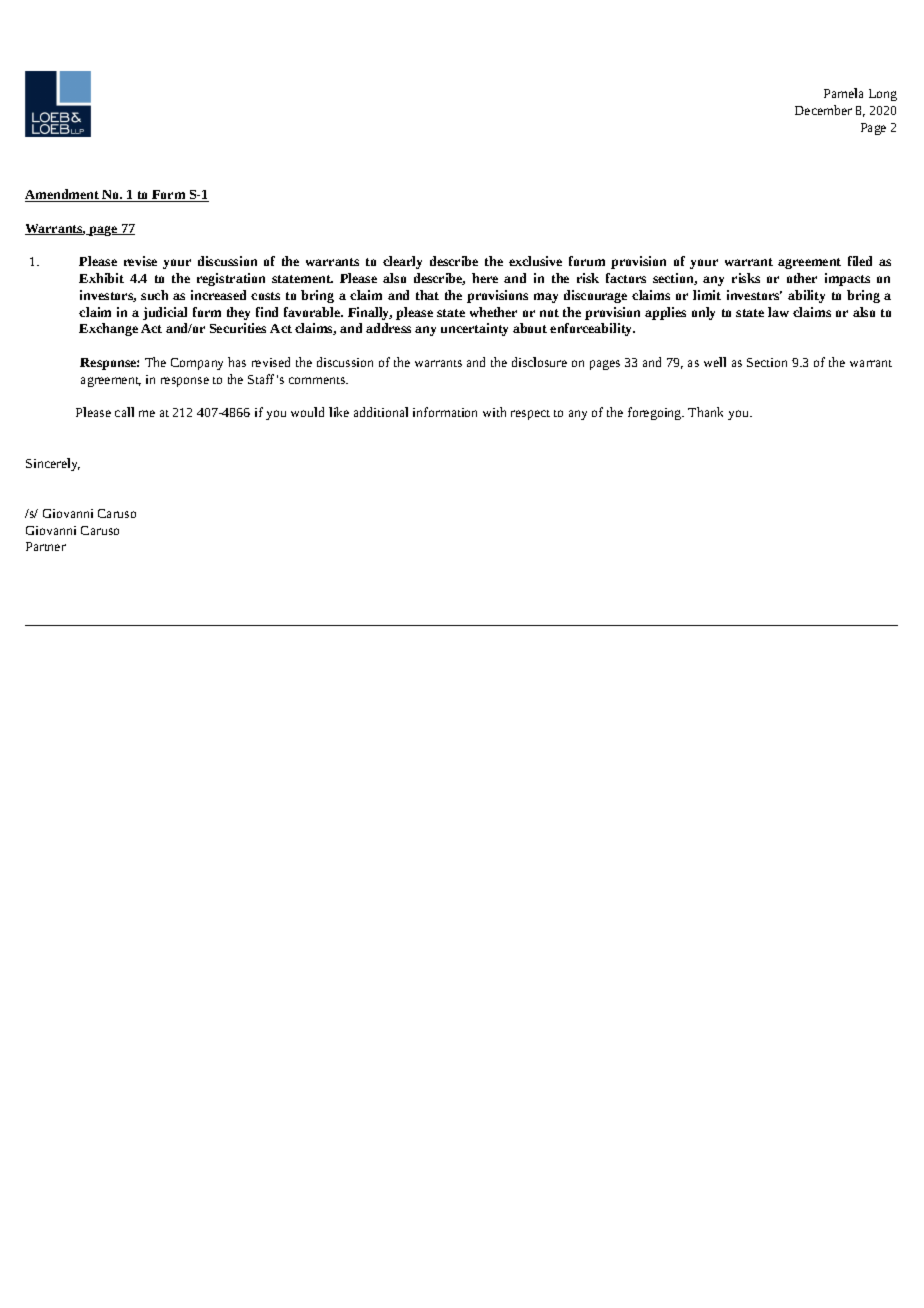 The width and height of the screenshot is (924, 1308). What do you see at coordinates (485, 278) in the screenshot?
I see `here` at bounding box center [485, 278].
